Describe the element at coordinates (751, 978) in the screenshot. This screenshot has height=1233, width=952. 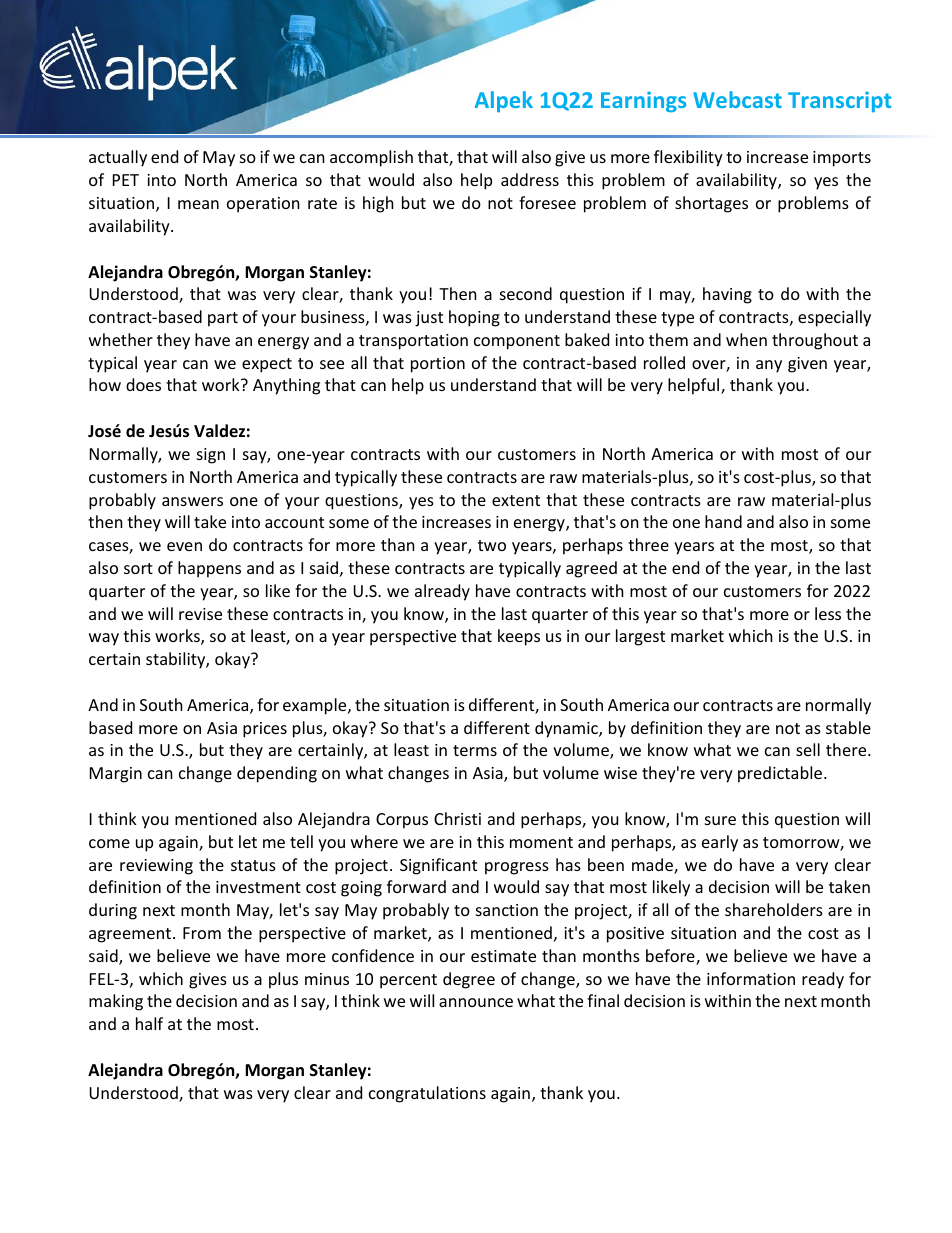
I see `information` at that location.
